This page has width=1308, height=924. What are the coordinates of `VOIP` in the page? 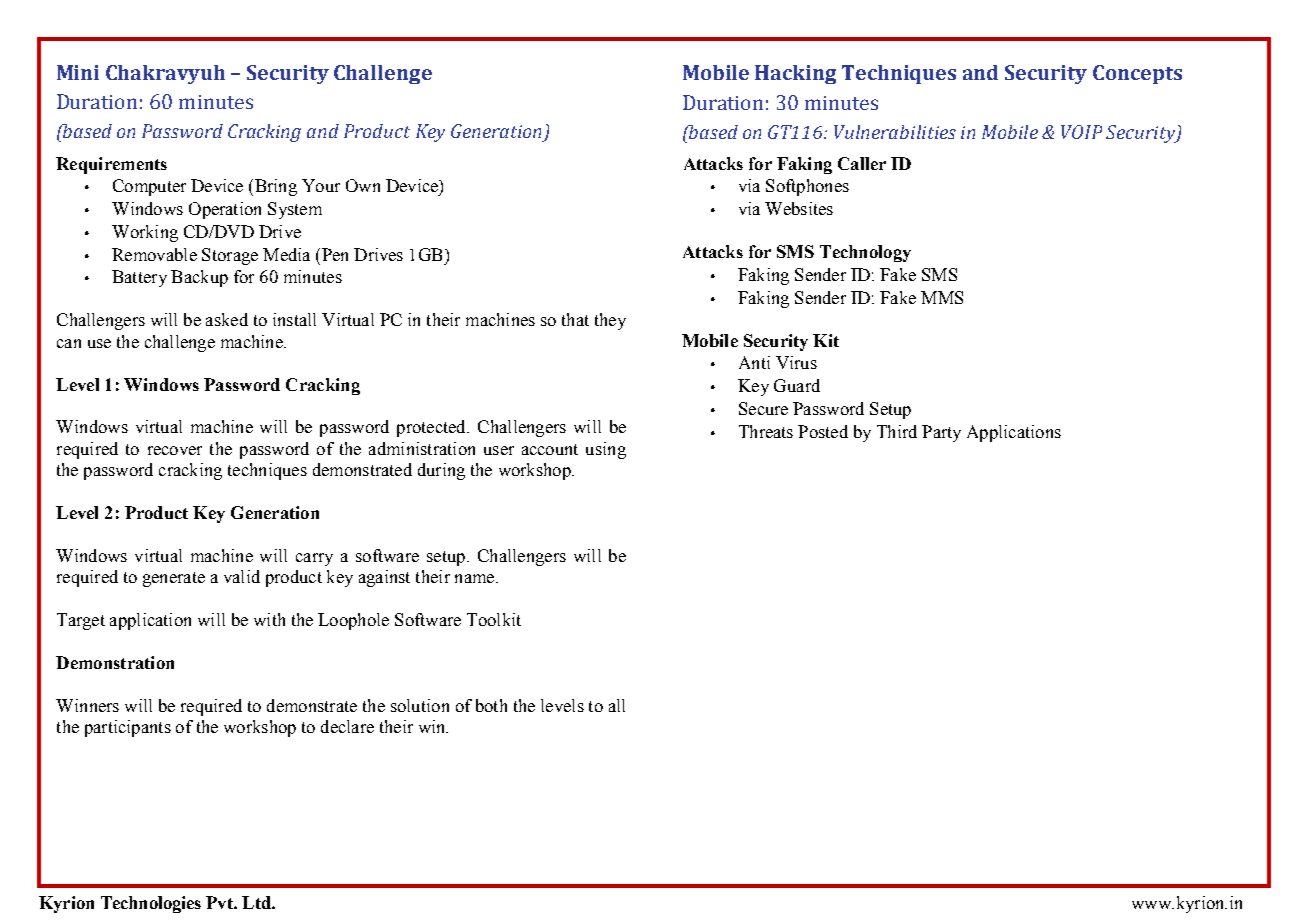 It's located at (1081, 132).
